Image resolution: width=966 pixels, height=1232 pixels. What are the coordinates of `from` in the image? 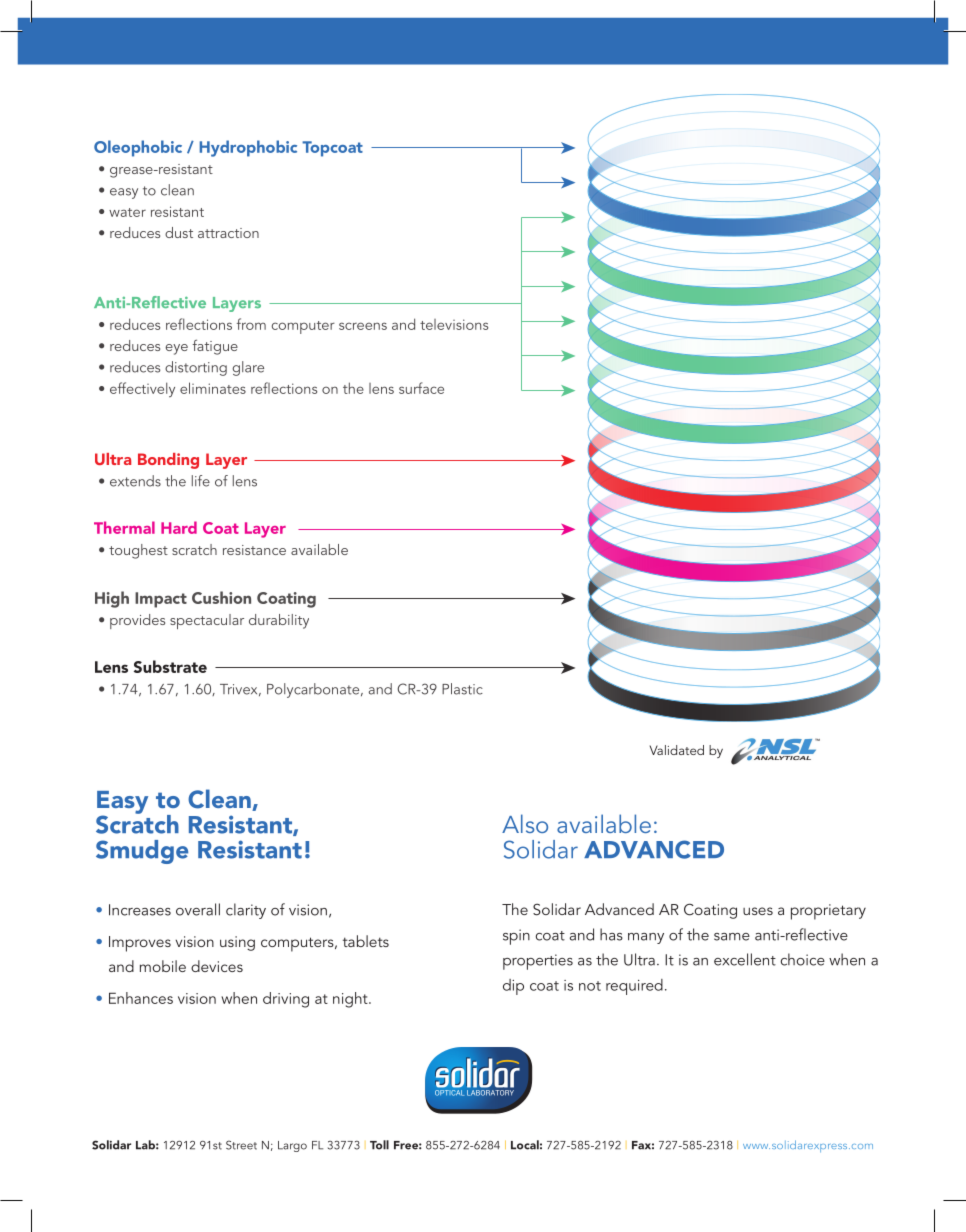 It's located at (251, 324).
